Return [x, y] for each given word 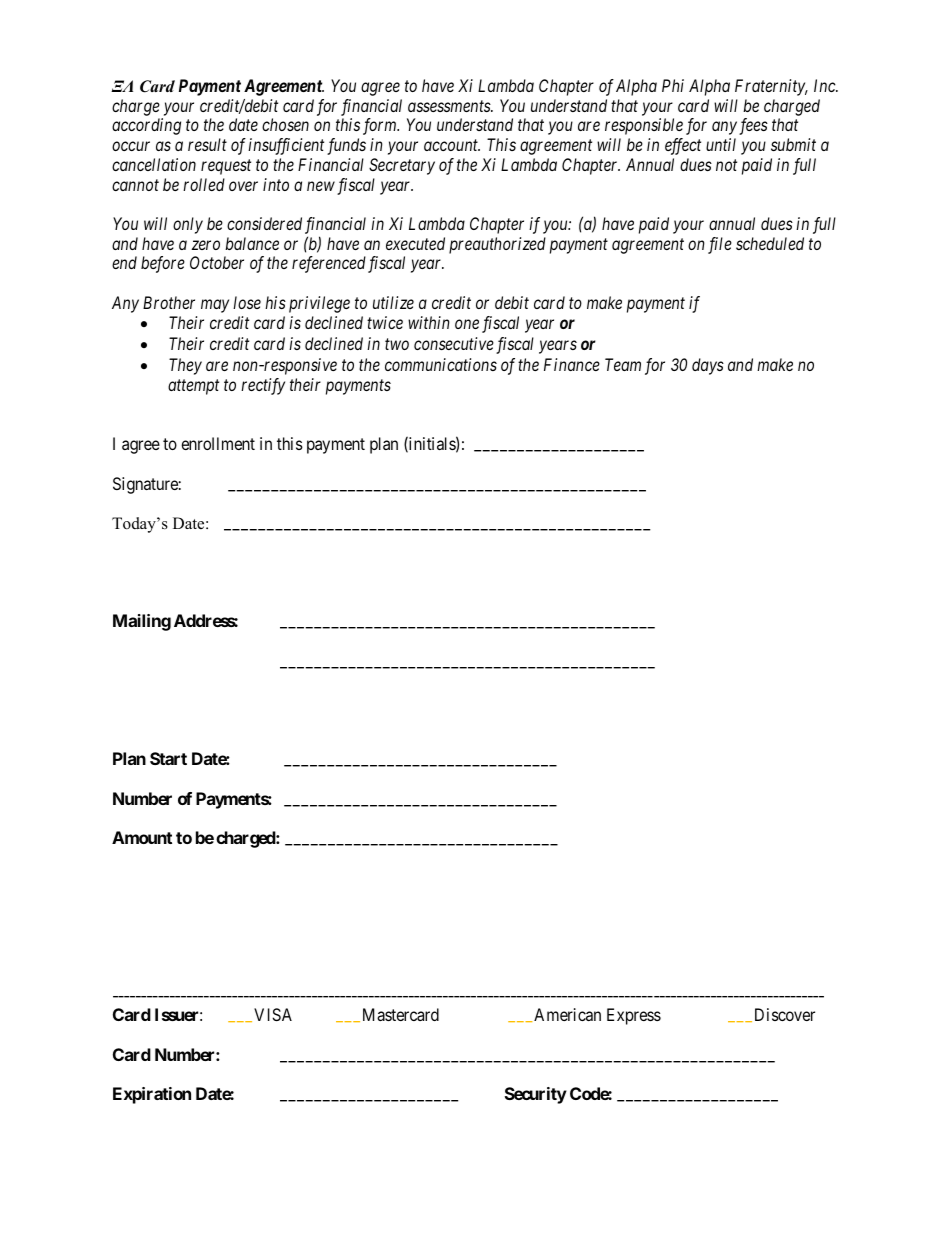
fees [753, 126]
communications [441, 364]
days [708, 366]
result [207, 144]
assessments [450, 106]
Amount [142, 837]
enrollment [218, 443]
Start [168, 758]
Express [634, 1016]
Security [536, 1095]
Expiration [152, 1095]
